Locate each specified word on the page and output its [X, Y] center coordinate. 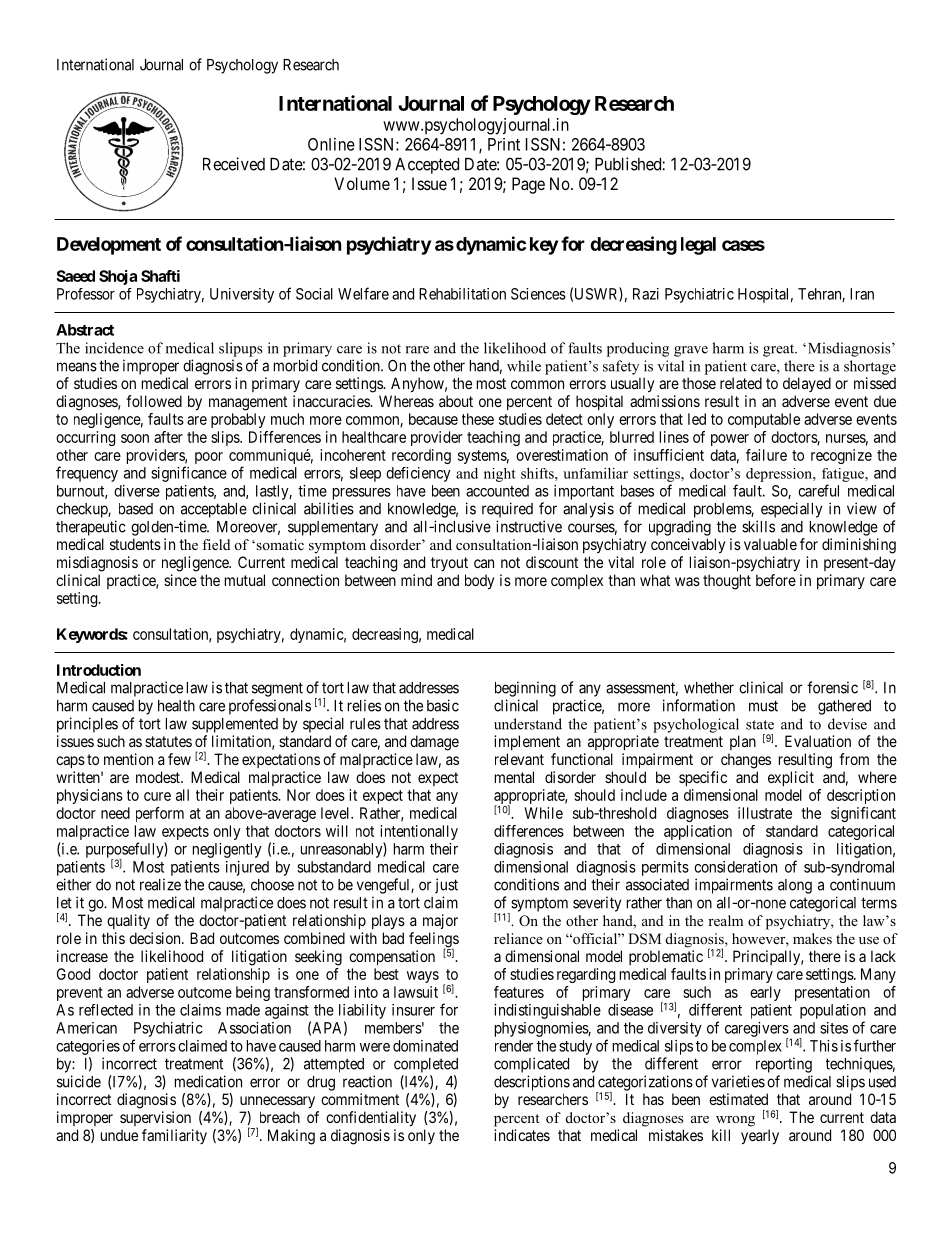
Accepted [427, 166]
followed [154, 401]
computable [764, 420]
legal [698, 246]
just [446, 886]
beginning [525, 689]
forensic [832, 687]
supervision [155, 1118]
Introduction [99, 670]
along [795, 886]
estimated [738, 1099]
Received [234, 164]
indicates [522, 1135]
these [478, 419]
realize [160, 884]
